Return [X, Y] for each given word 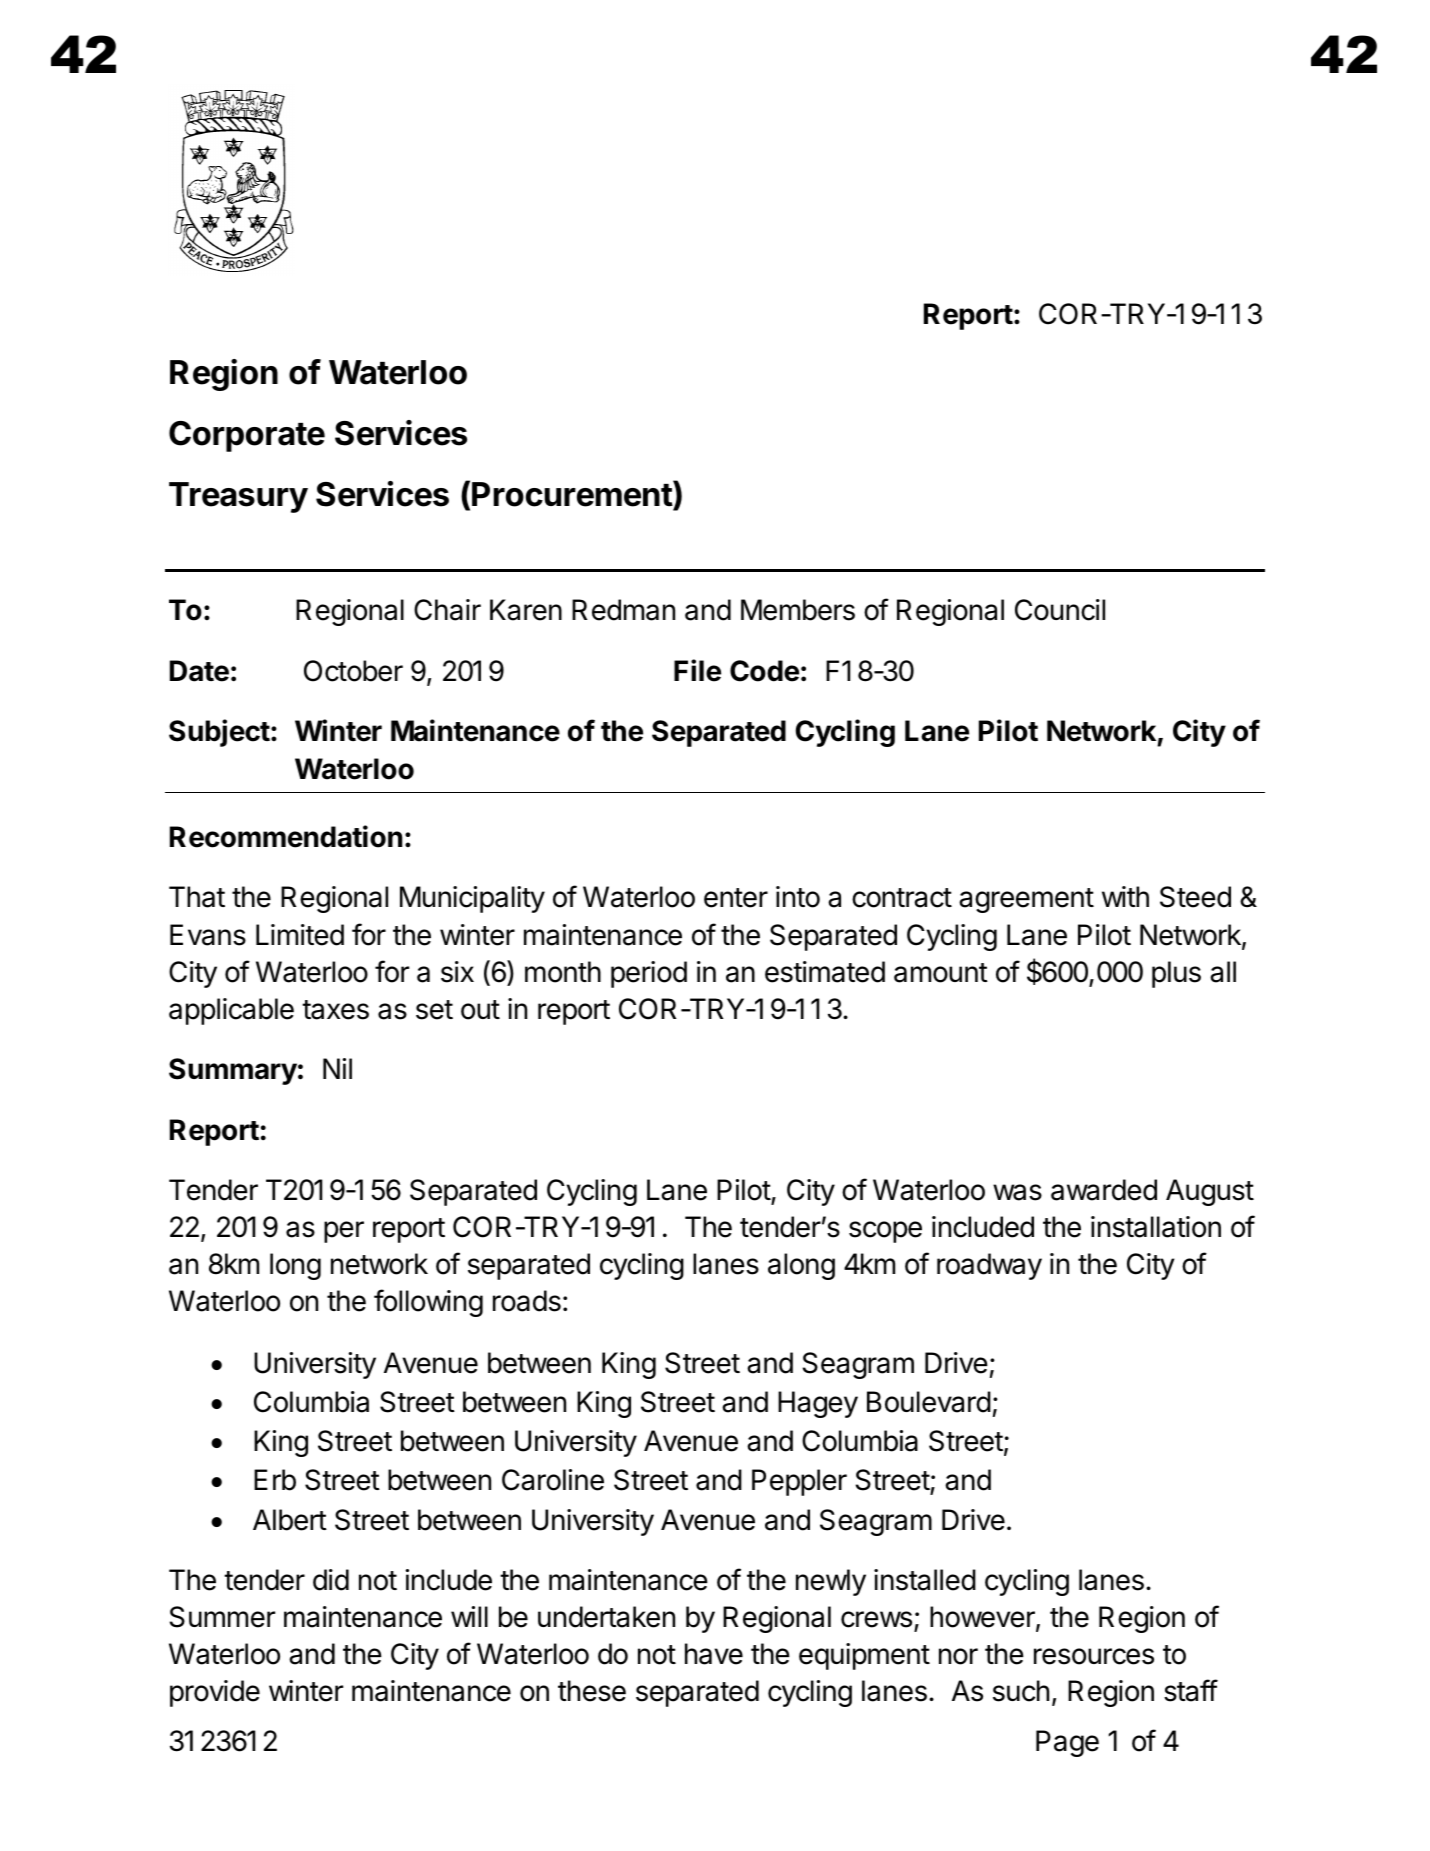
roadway [989, 1266]
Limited [300, 935]
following [428, 1303]
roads [527, 1301]
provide [215, 1693]
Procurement [573, 493]
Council [1060, 610]
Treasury [238, 497]
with [1125, 896]
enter [736, 898]
